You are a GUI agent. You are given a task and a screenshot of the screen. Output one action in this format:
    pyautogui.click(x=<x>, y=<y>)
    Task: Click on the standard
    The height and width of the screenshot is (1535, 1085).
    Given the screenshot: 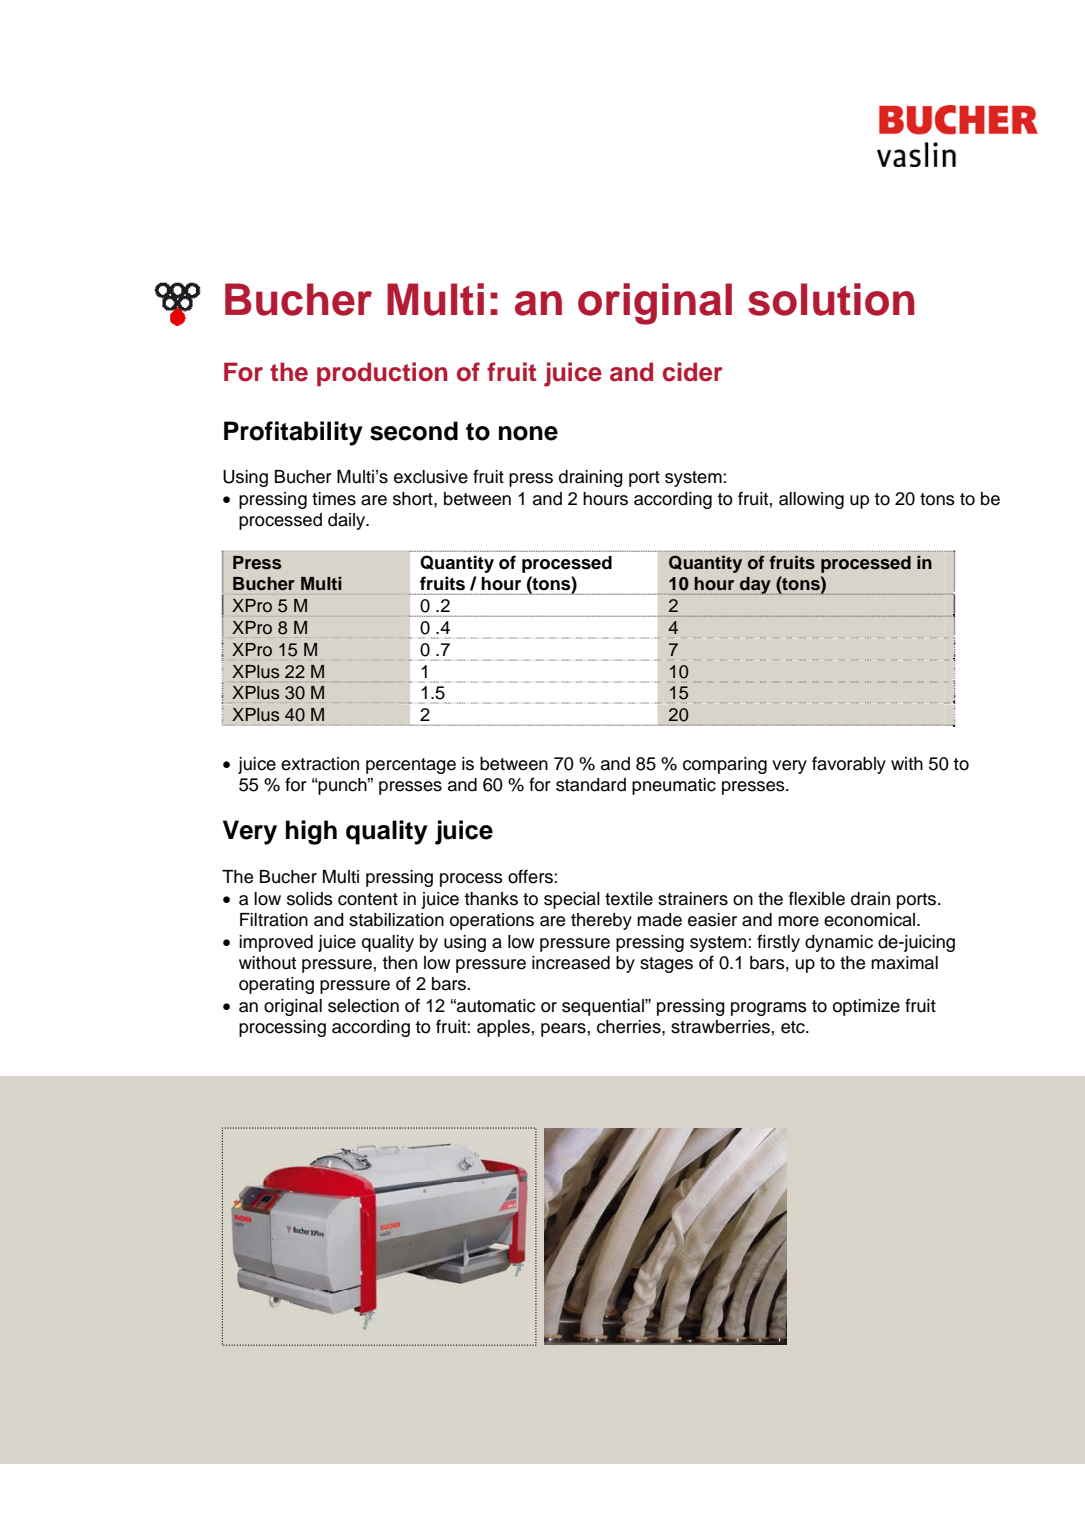 What is the action you would take?
    pyautogui.click(x=591, y=785)
